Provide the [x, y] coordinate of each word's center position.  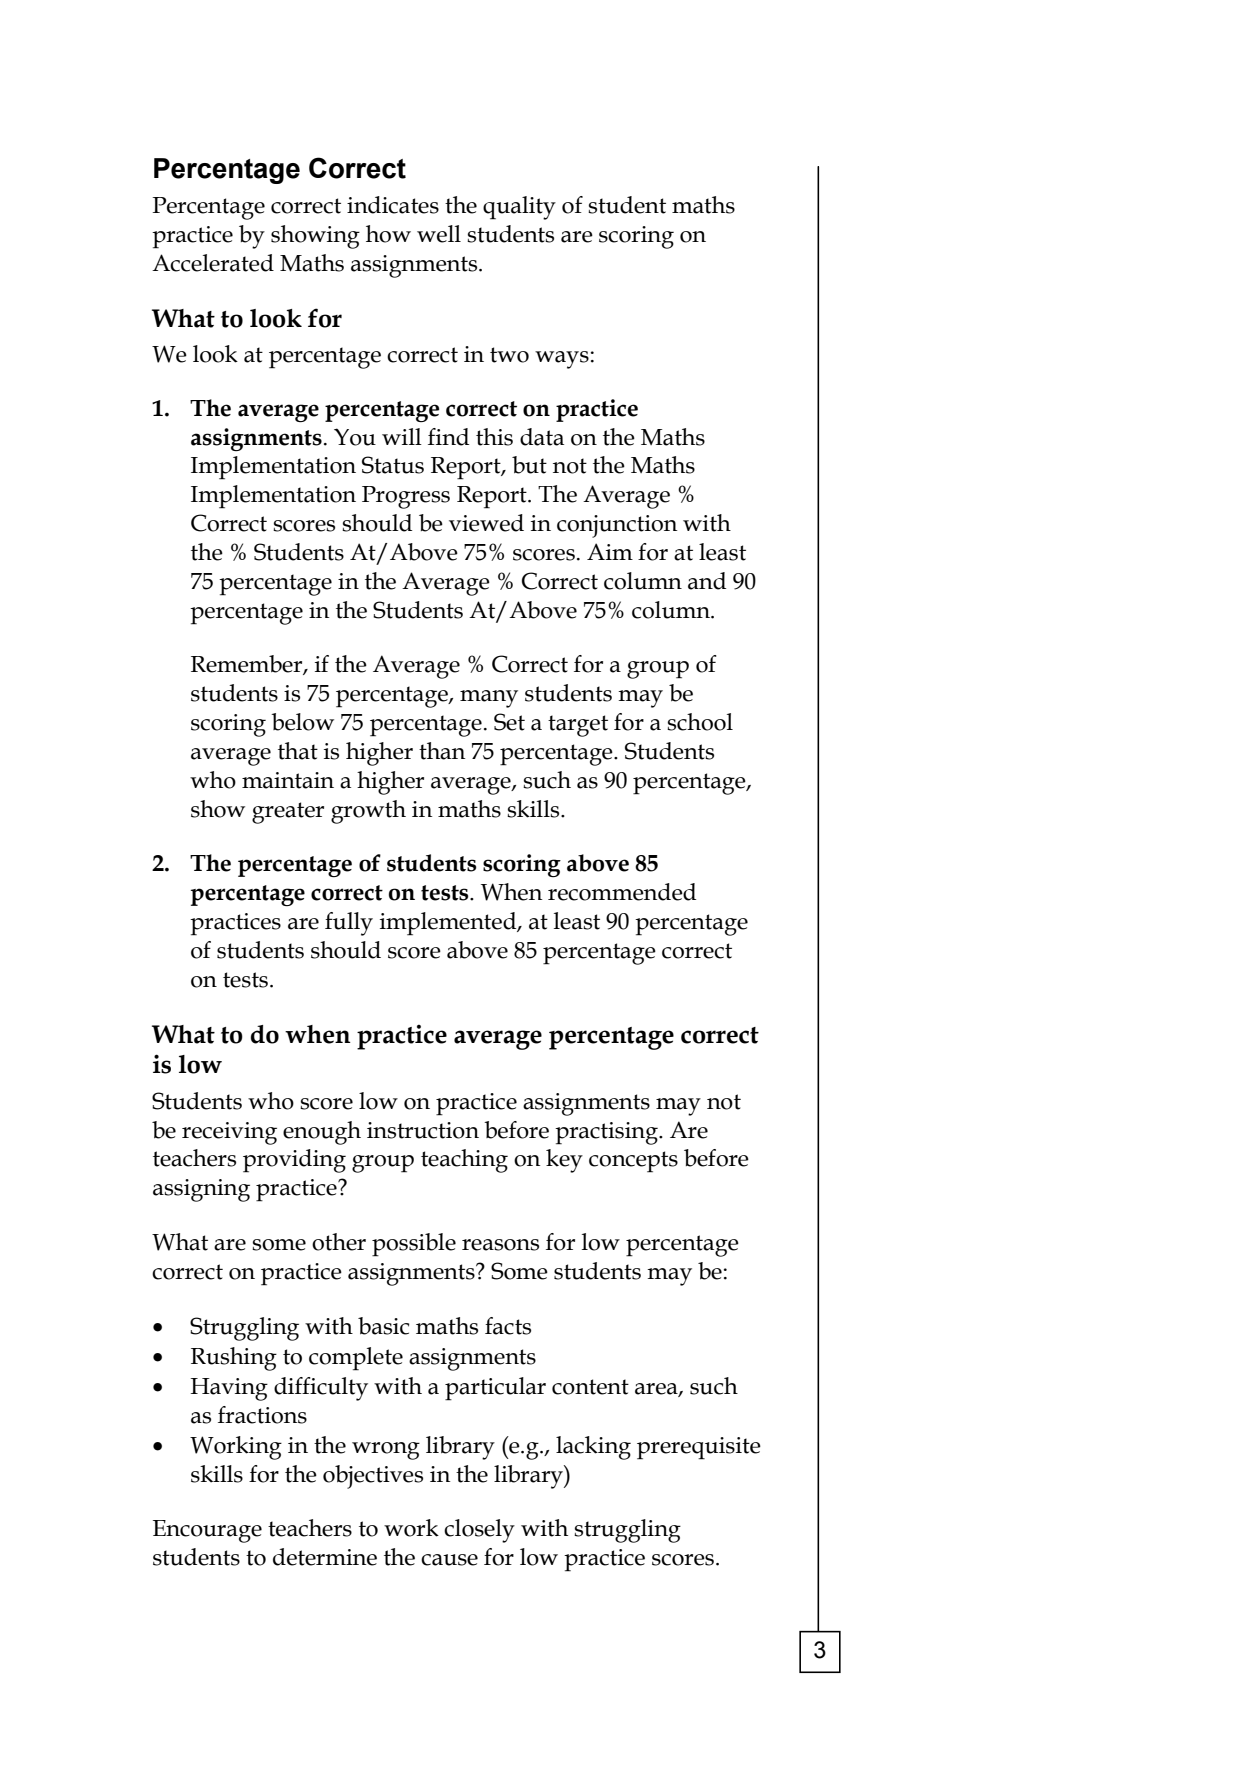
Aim [610, 551]
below [302, 722]
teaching [464, 1161]
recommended [622, 892]
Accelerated [213, 263]
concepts [633, 1162]
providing [294, 1161]
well [439, 234]
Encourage [207, 1531]
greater [288, 813]
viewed [486, 523]
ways [562, 360]
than [442, 751]
